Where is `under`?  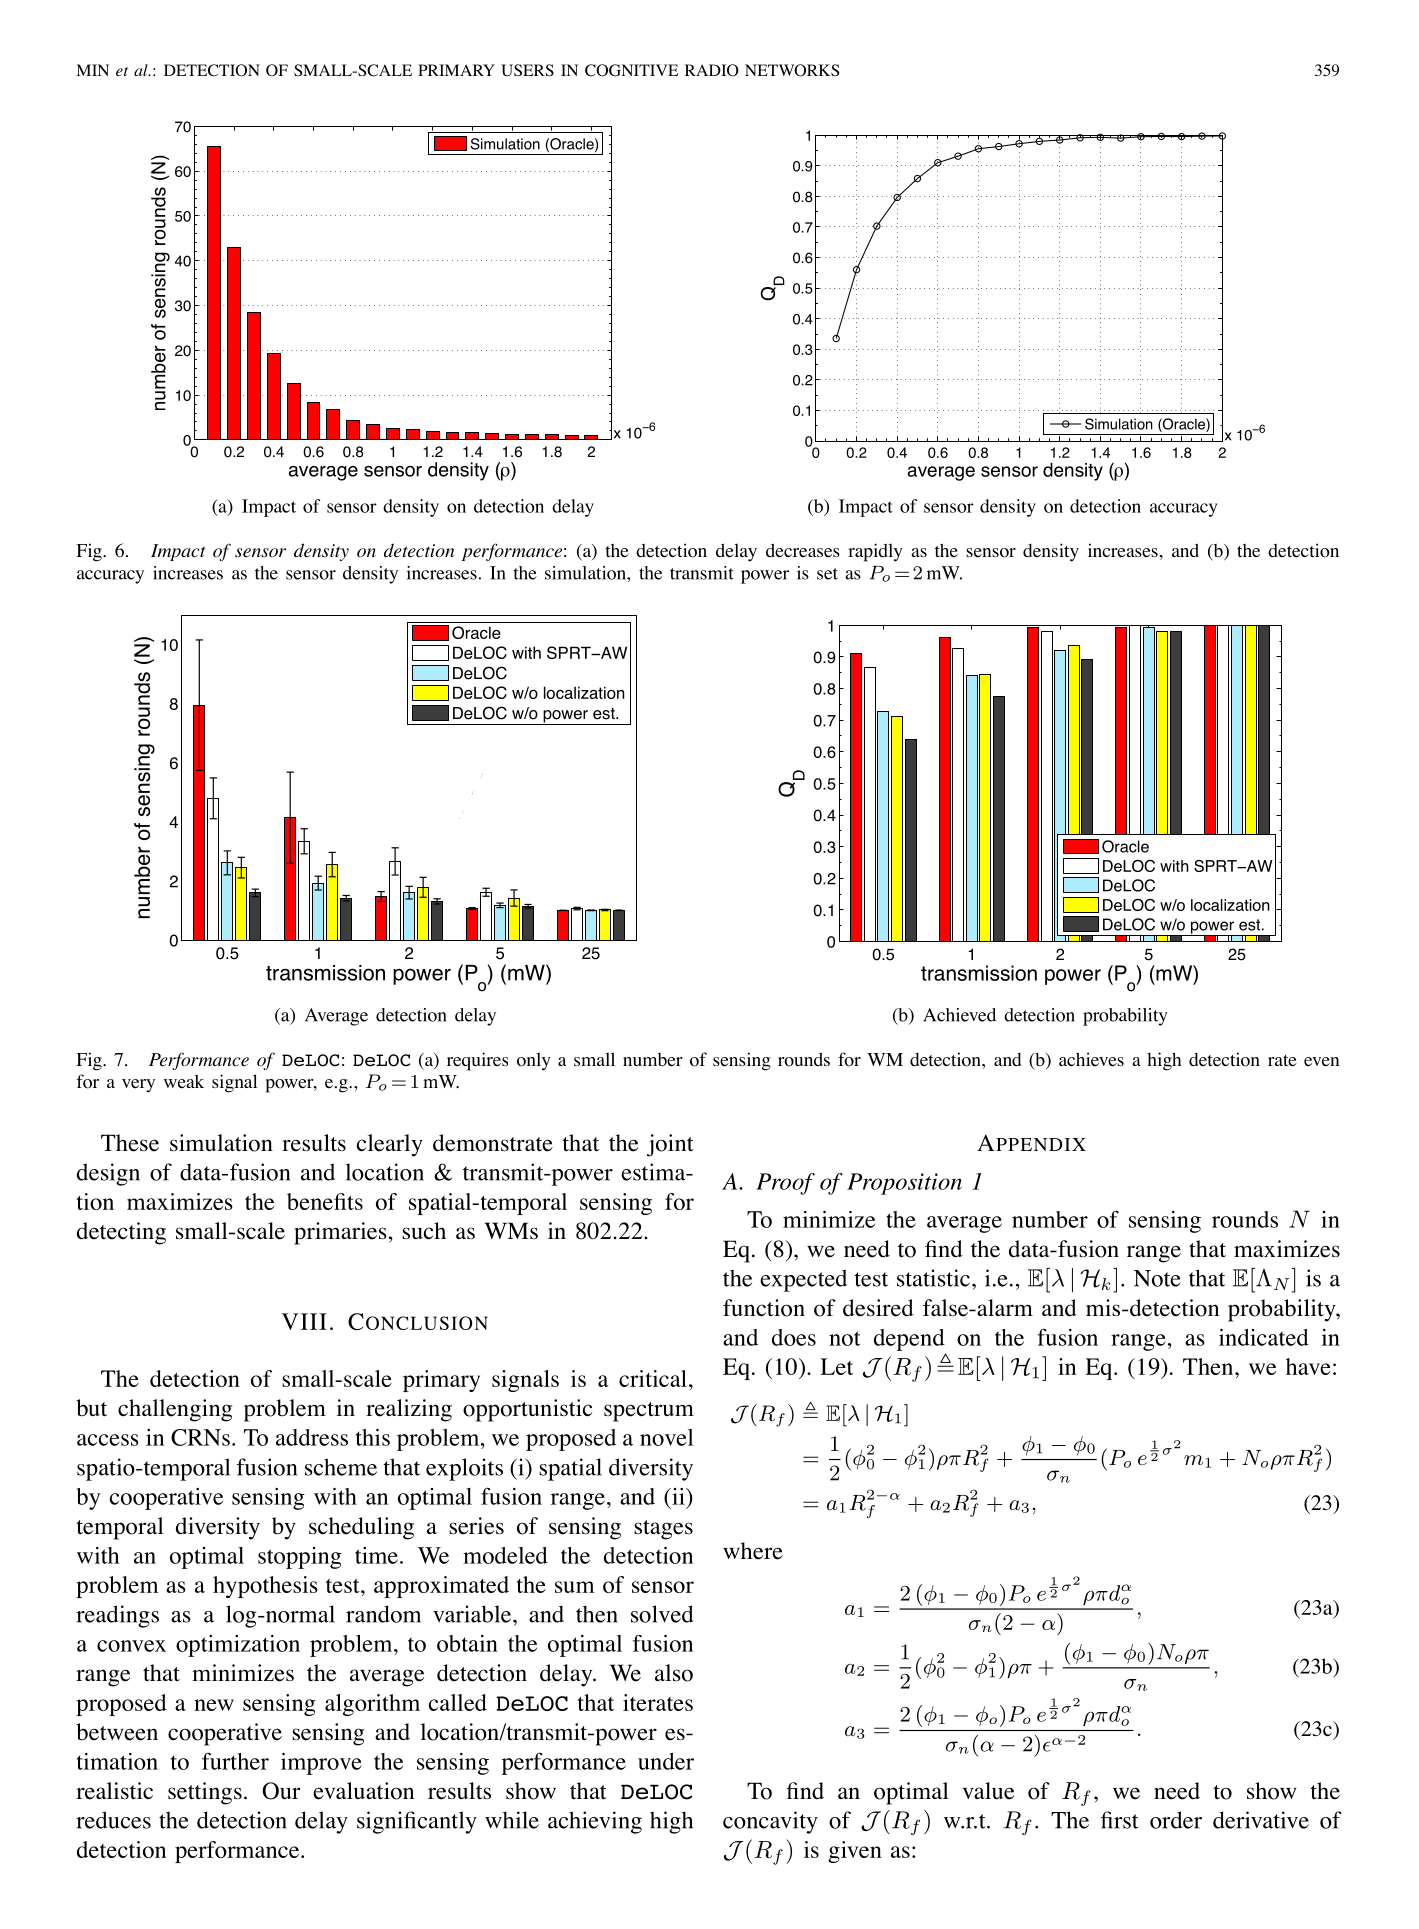 under is located at coordinates (666, 1761).
